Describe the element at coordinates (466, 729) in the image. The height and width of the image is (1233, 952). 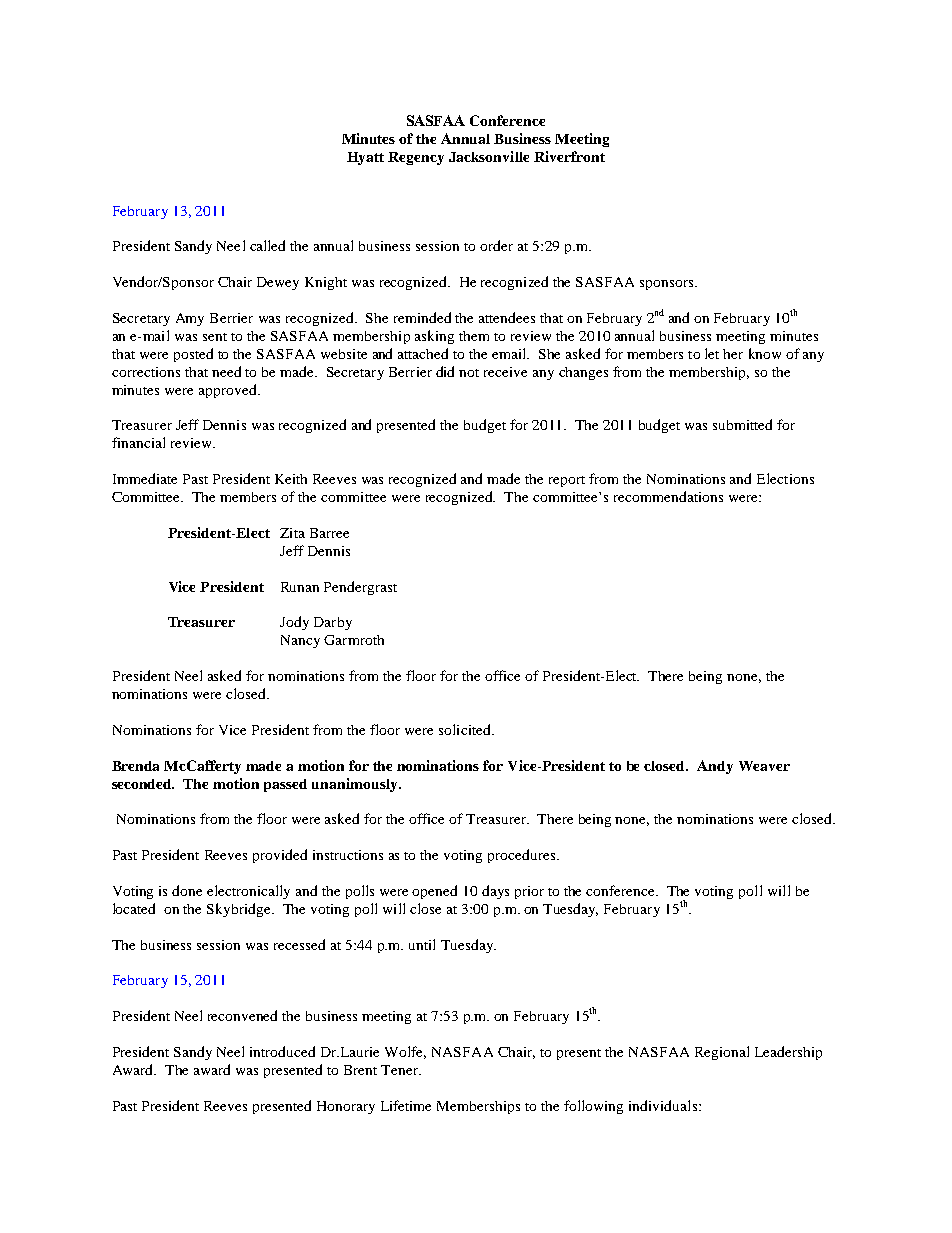
I see `solicited` at that location.
